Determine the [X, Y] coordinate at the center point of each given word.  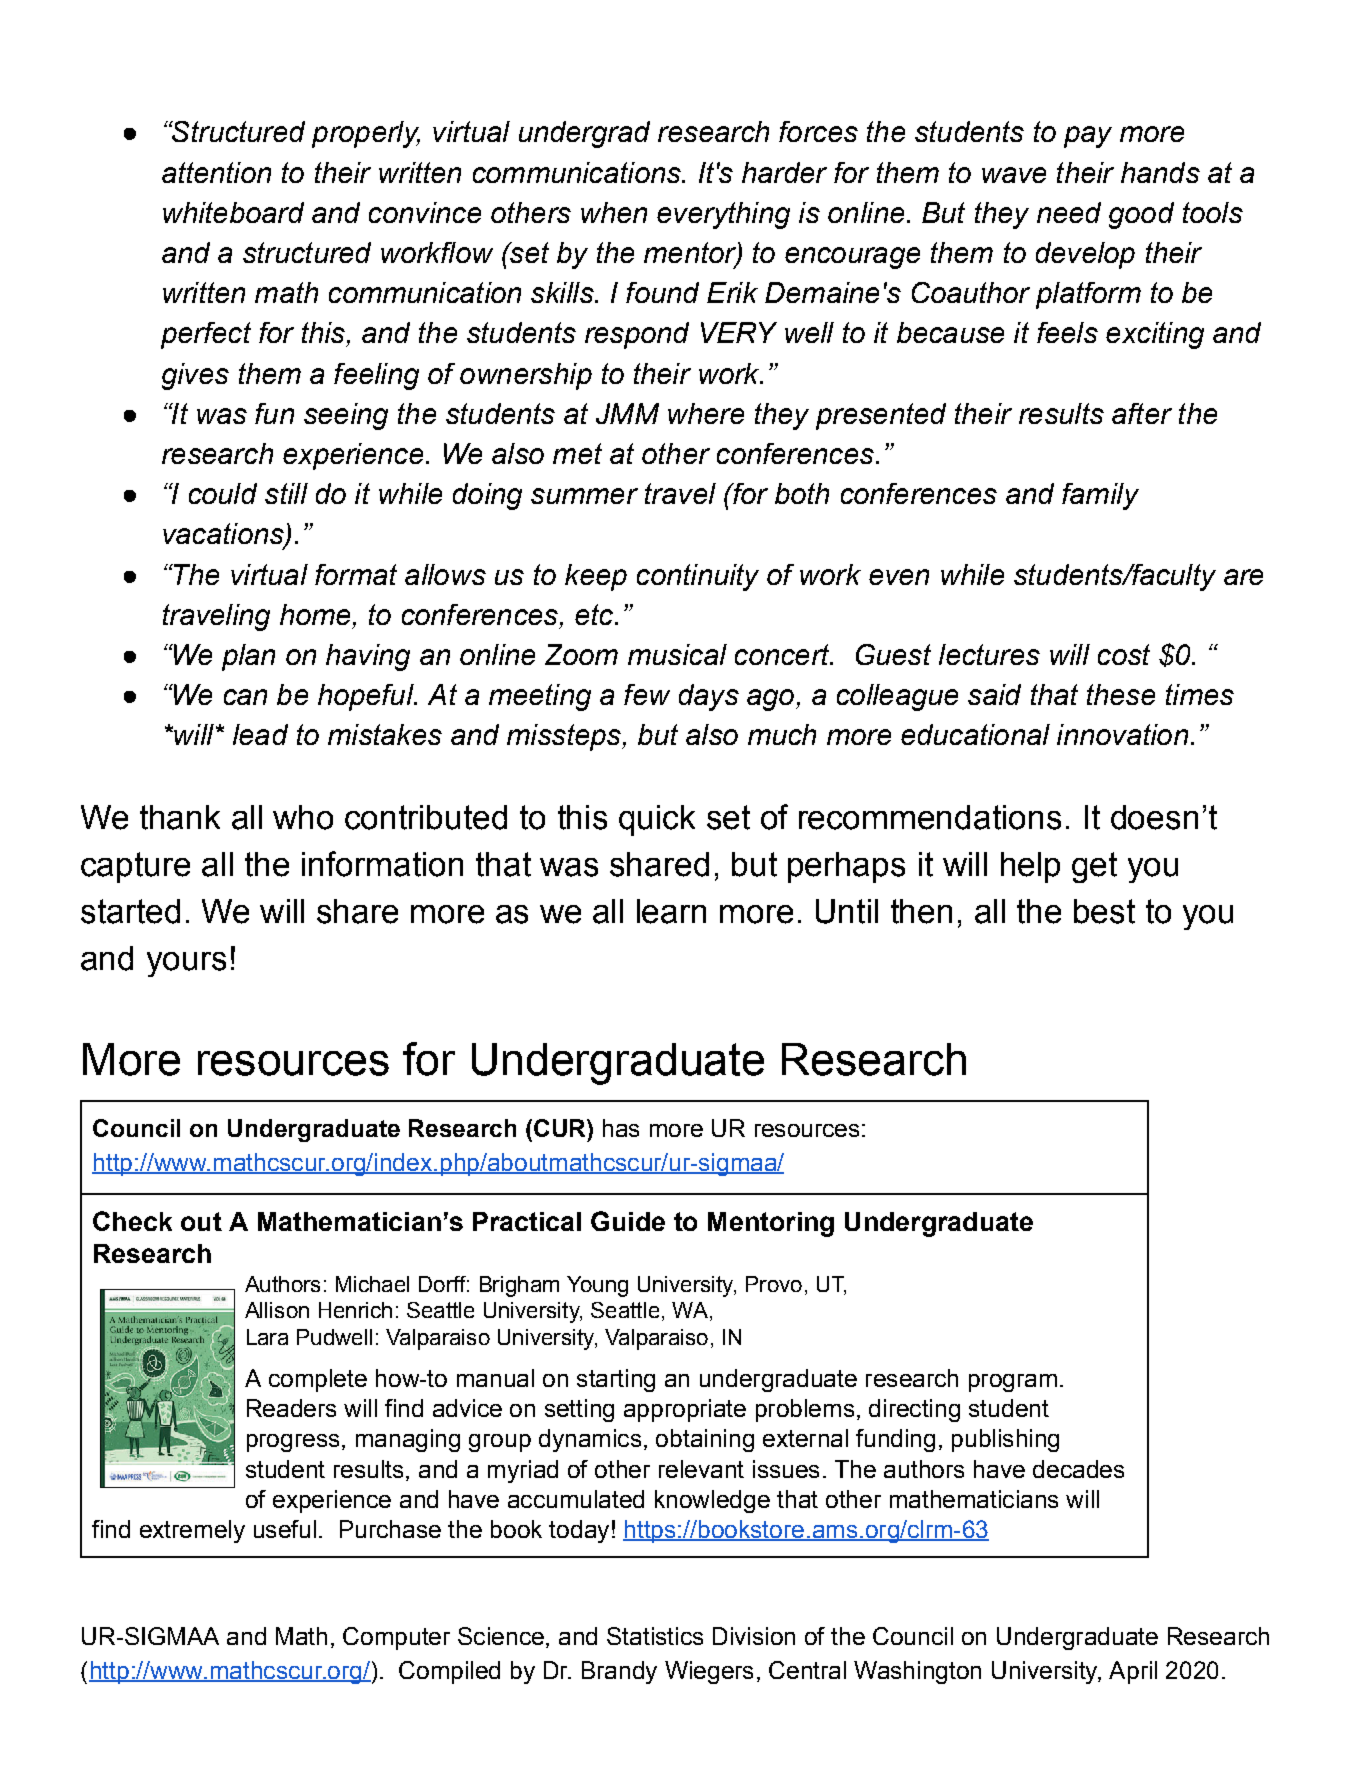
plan [248, 657]
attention [216, 172]
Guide [628, 1221]
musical [677, 654]
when [614, 212]
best [1104, 911]
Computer [396, 1638]
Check [132, 1221]
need [1069, 212]
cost [1124, 654]
